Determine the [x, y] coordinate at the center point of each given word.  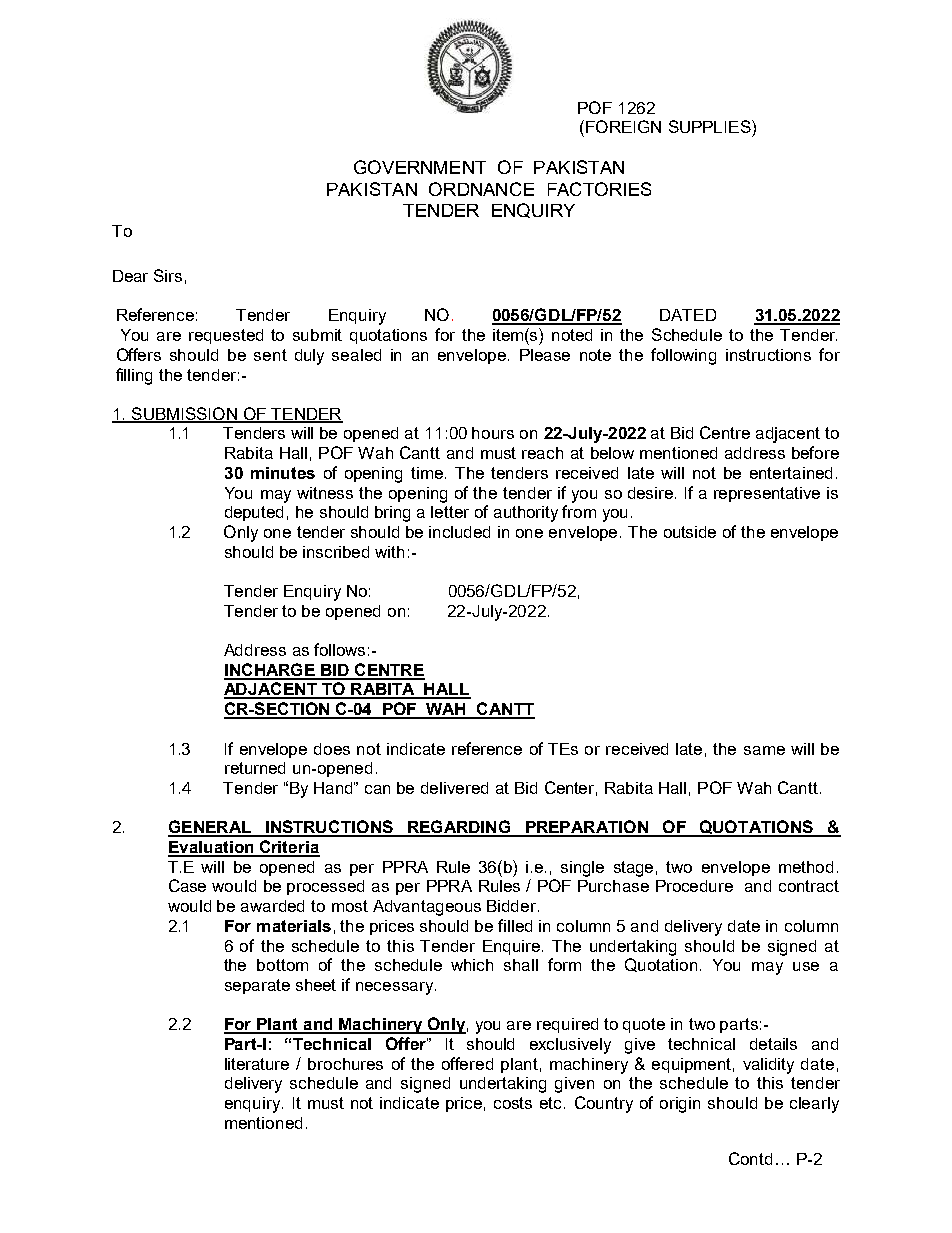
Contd [750, 1158]
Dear [130, 276]
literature [257, 1064]
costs [513, 1103]
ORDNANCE [481, 189]
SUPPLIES [711, 126]
